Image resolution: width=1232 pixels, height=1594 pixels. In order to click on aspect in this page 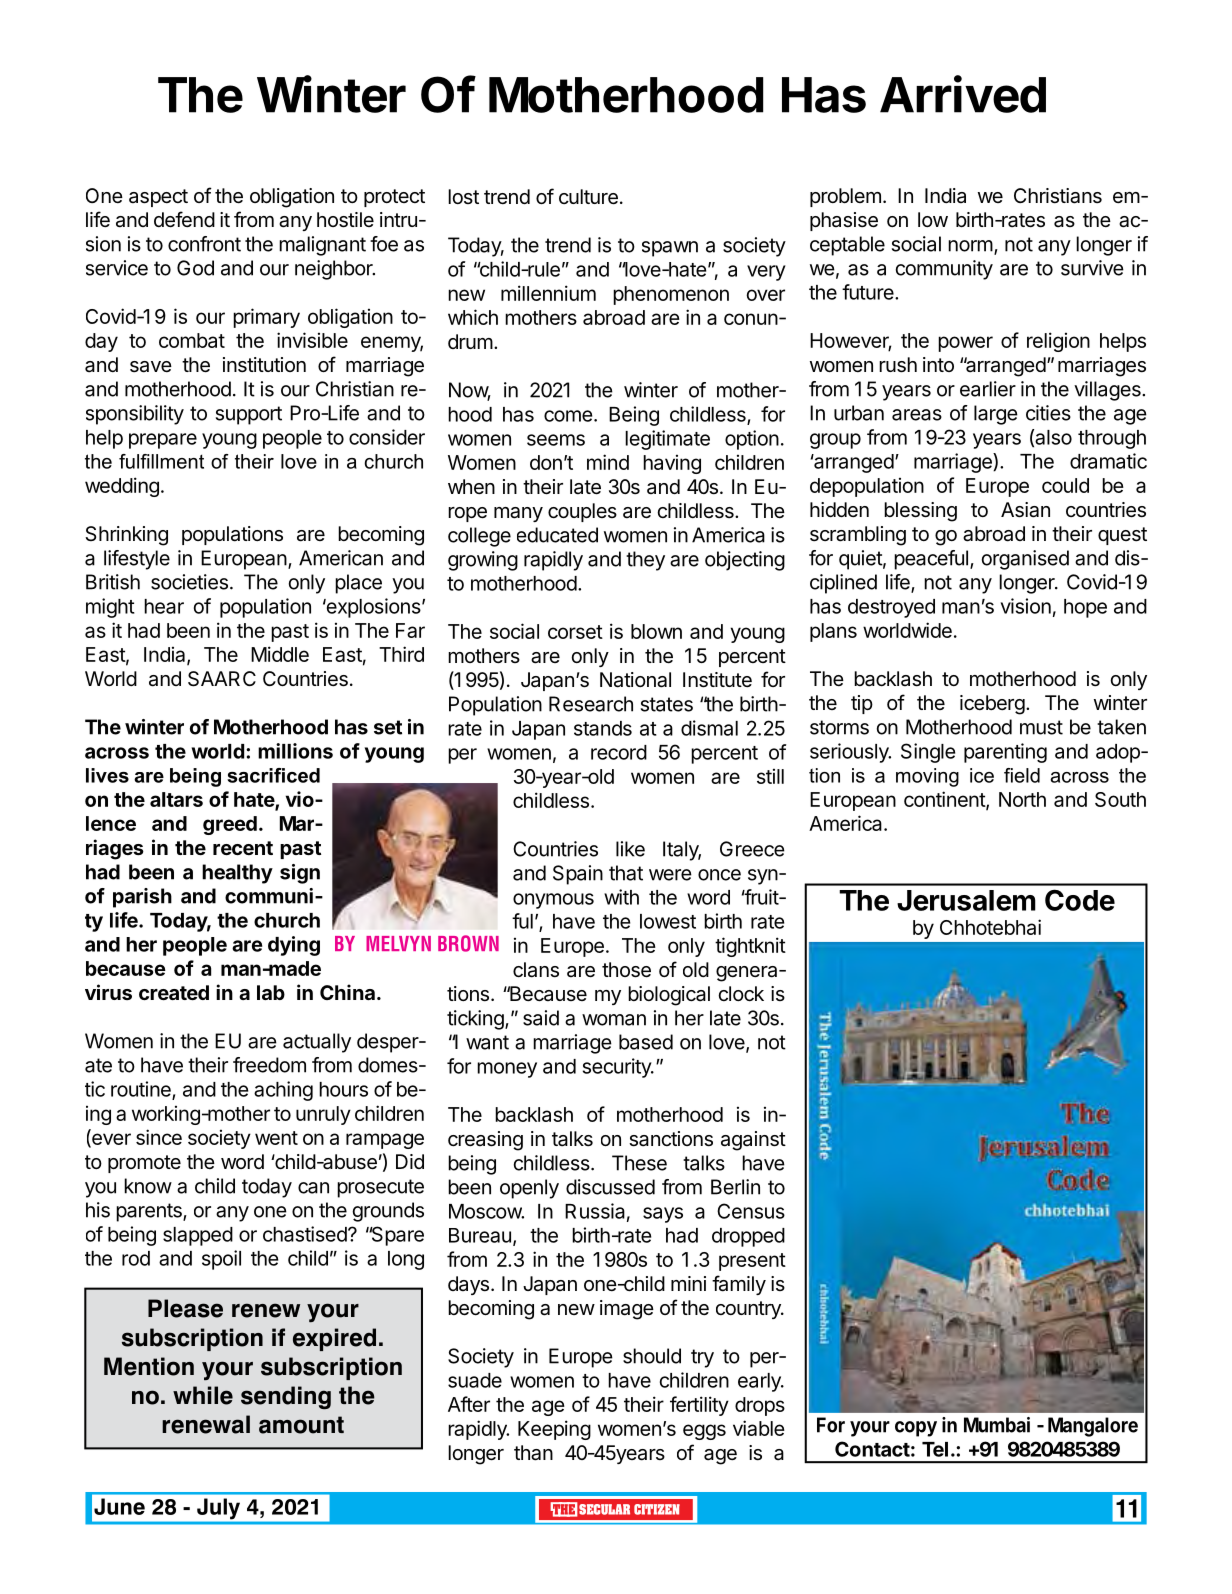, I will do `click(158, 198)`.
